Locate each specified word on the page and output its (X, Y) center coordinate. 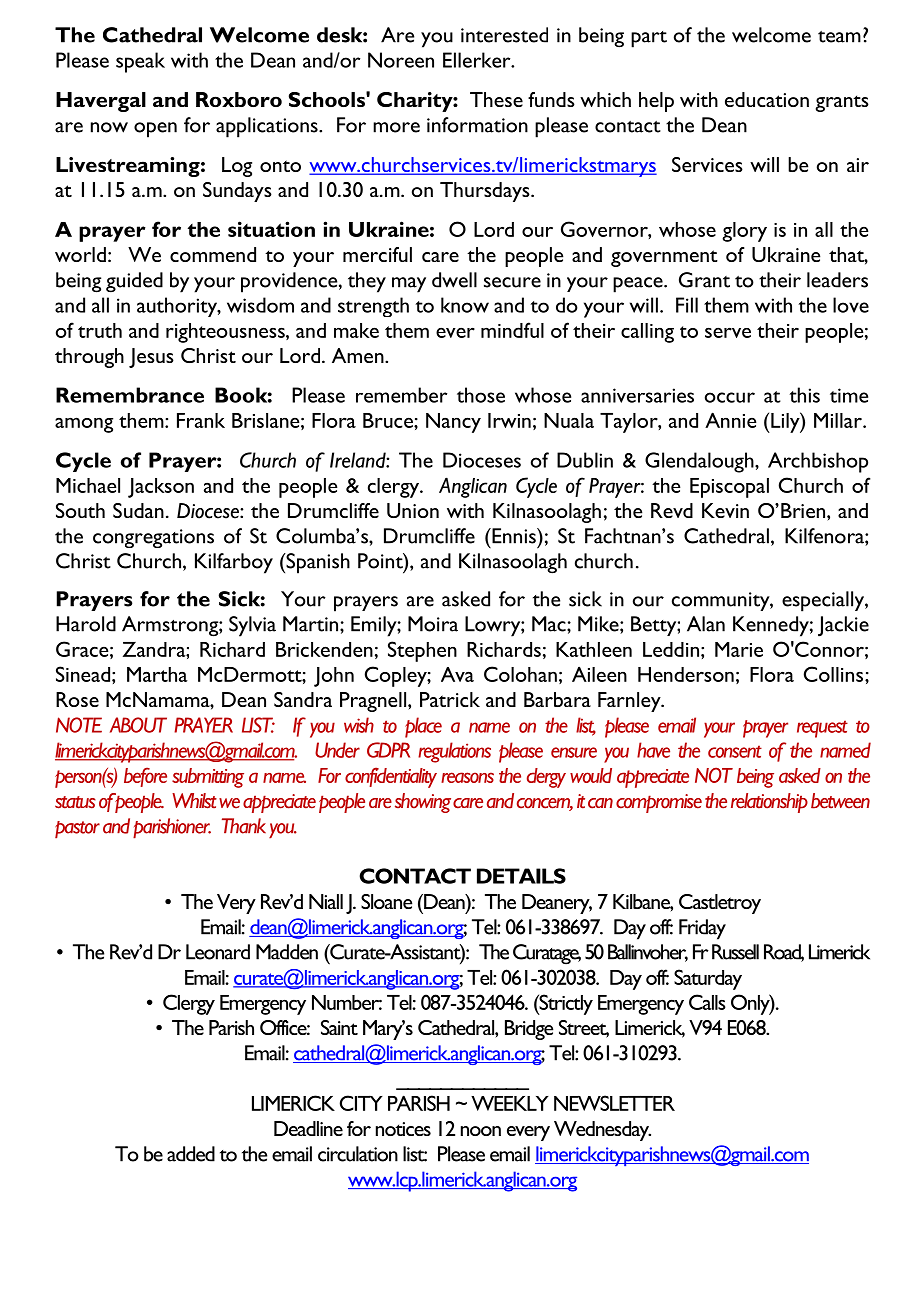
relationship (769, 803)
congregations (153, 538)
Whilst (194, 801)
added (191, 1154)
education (767, 99)
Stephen (422, 651)
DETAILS (521, 876)
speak (140, 62)
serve (728, 332)
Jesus (151, 358)
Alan (706, 624)
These (496, 99)
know (465, 305)
